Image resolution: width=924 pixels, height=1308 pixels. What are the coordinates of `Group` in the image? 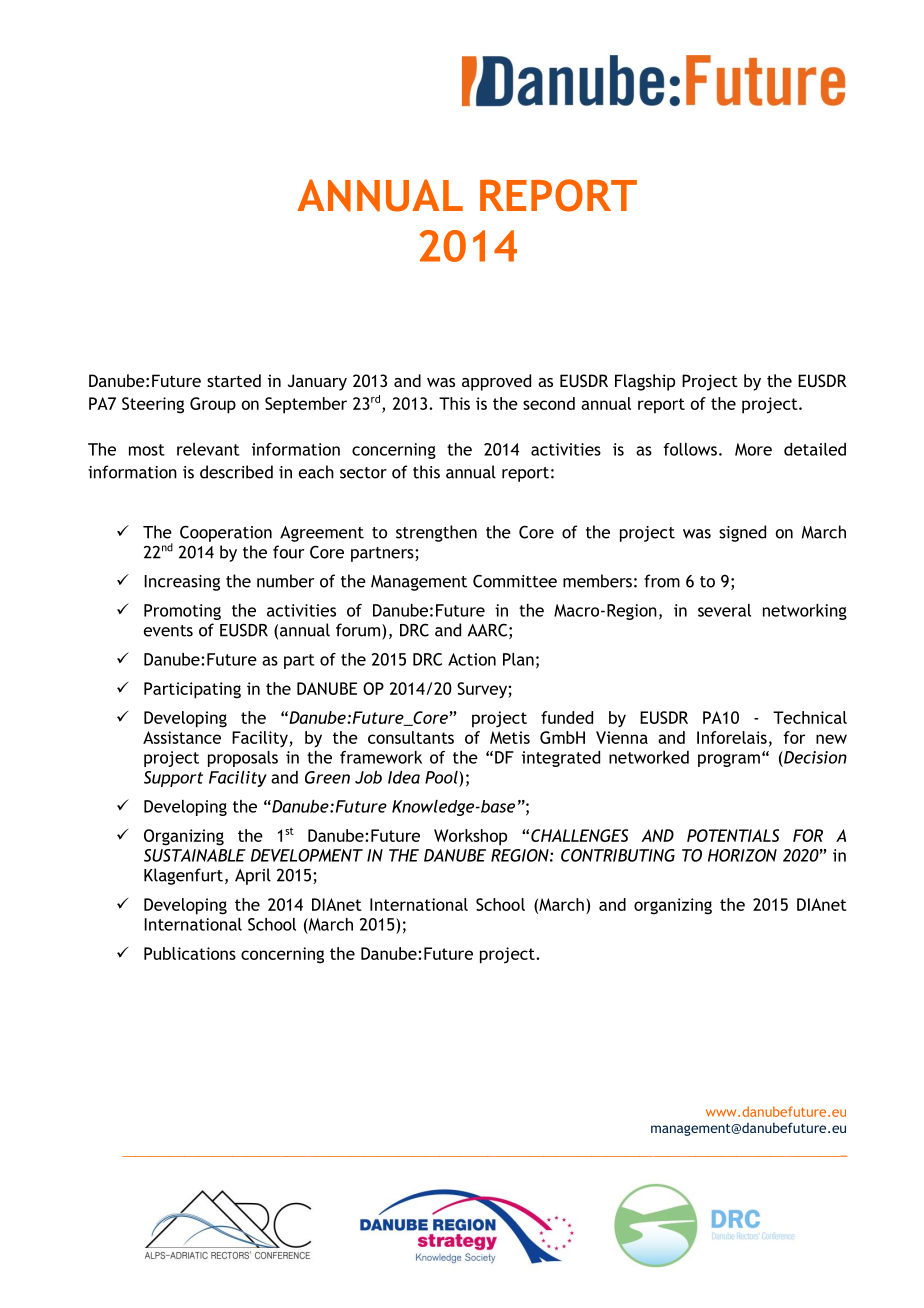 It's located at (213, 405).
